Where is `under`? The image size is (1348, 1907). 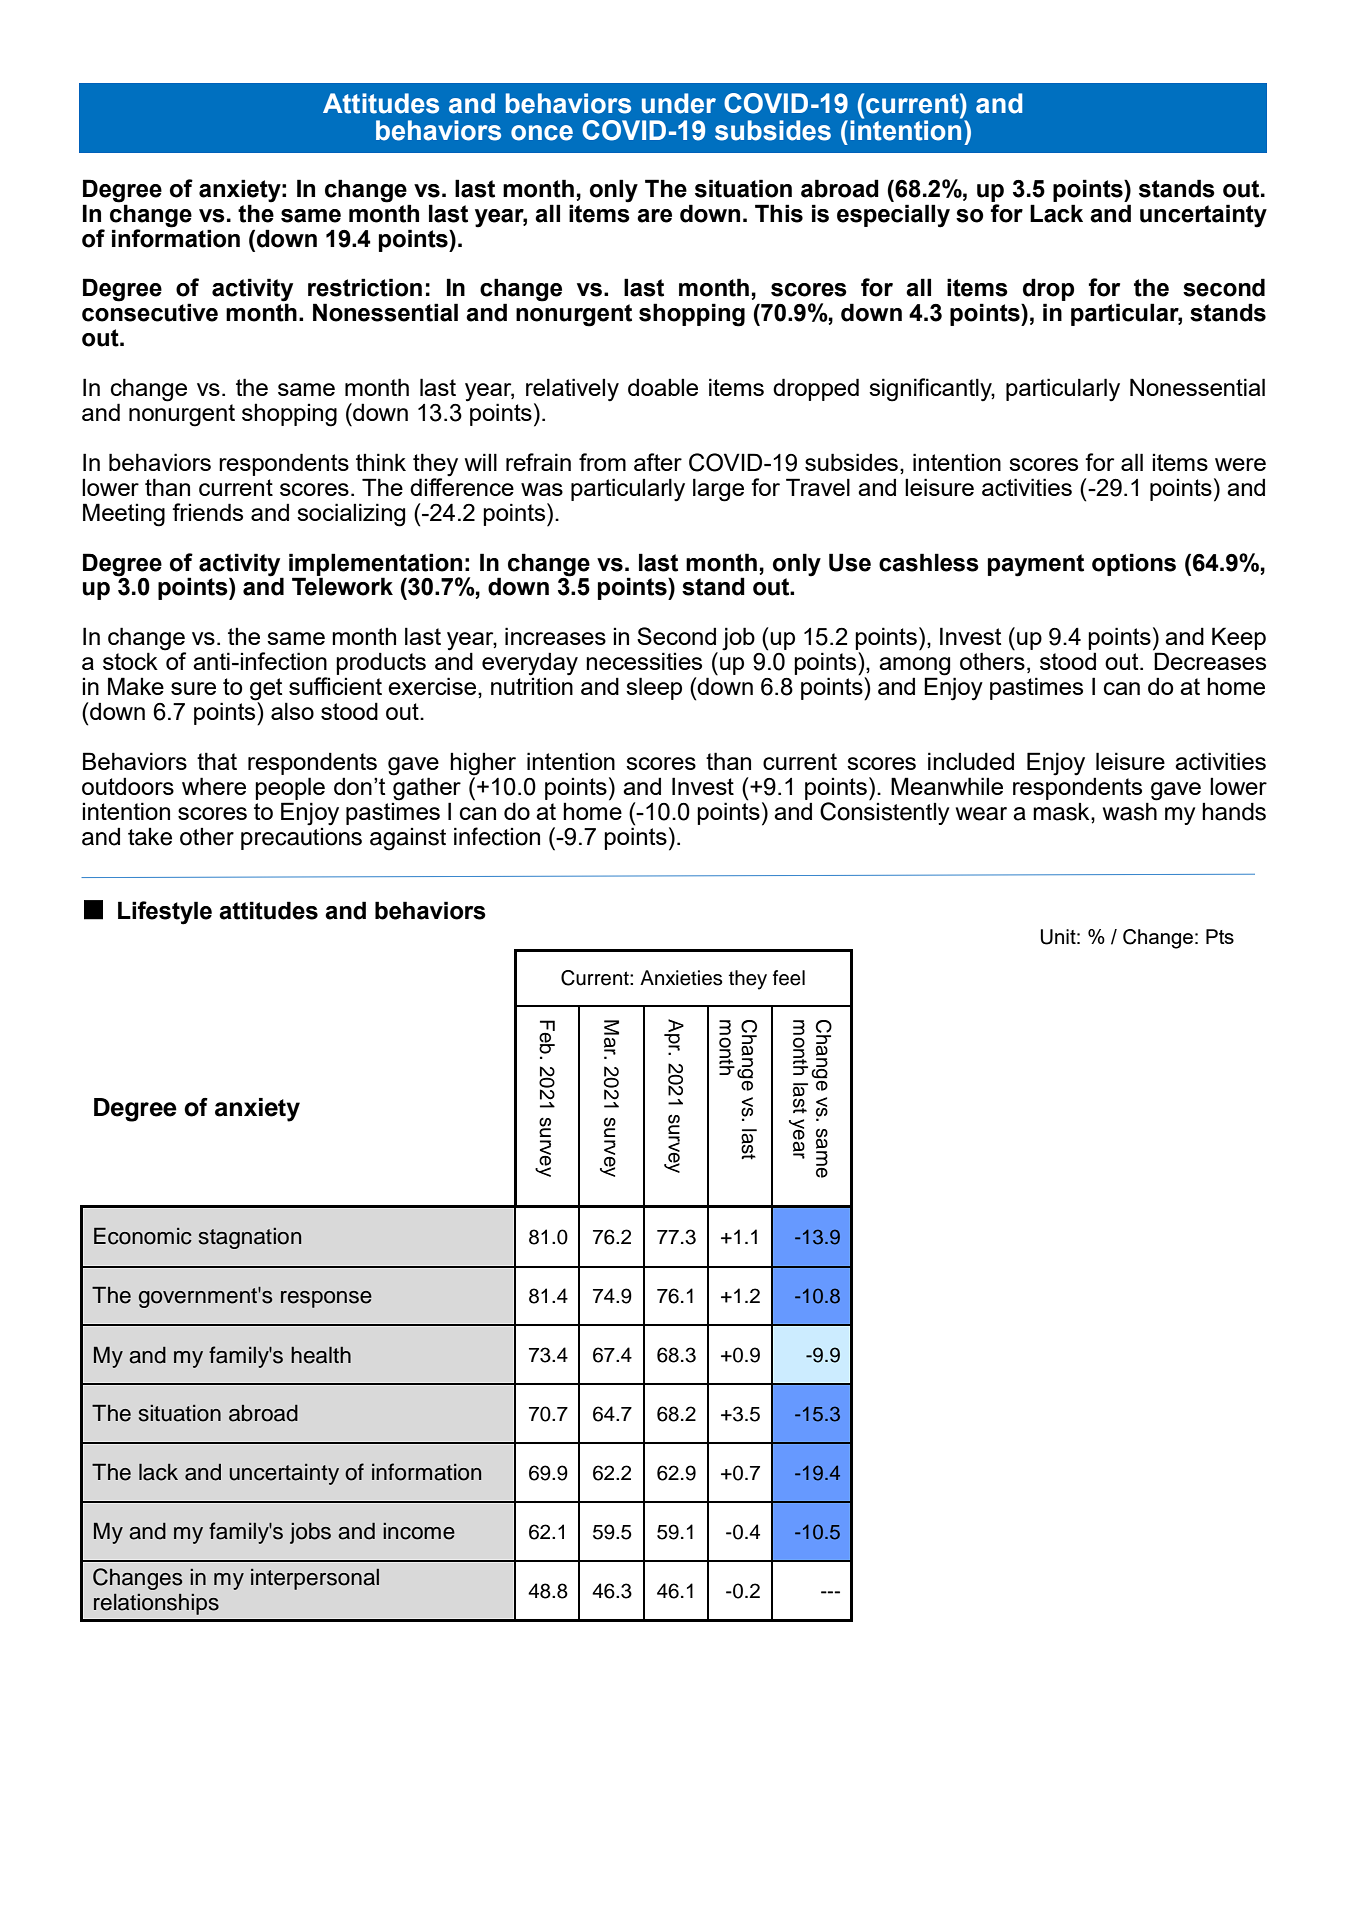
under is located at coordinates (679, 103).
